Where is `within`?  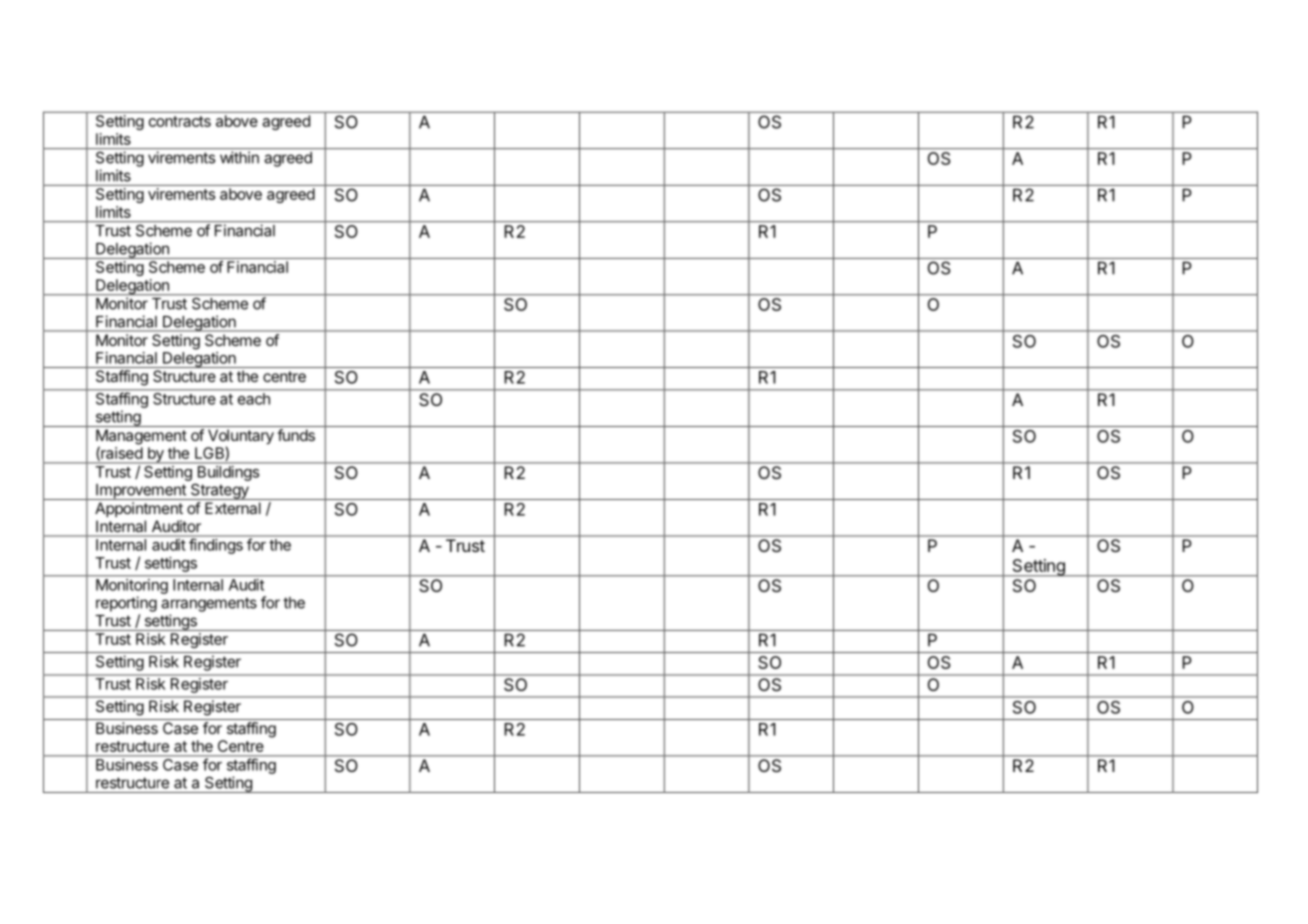
within is located at coordinates (239, 157).
